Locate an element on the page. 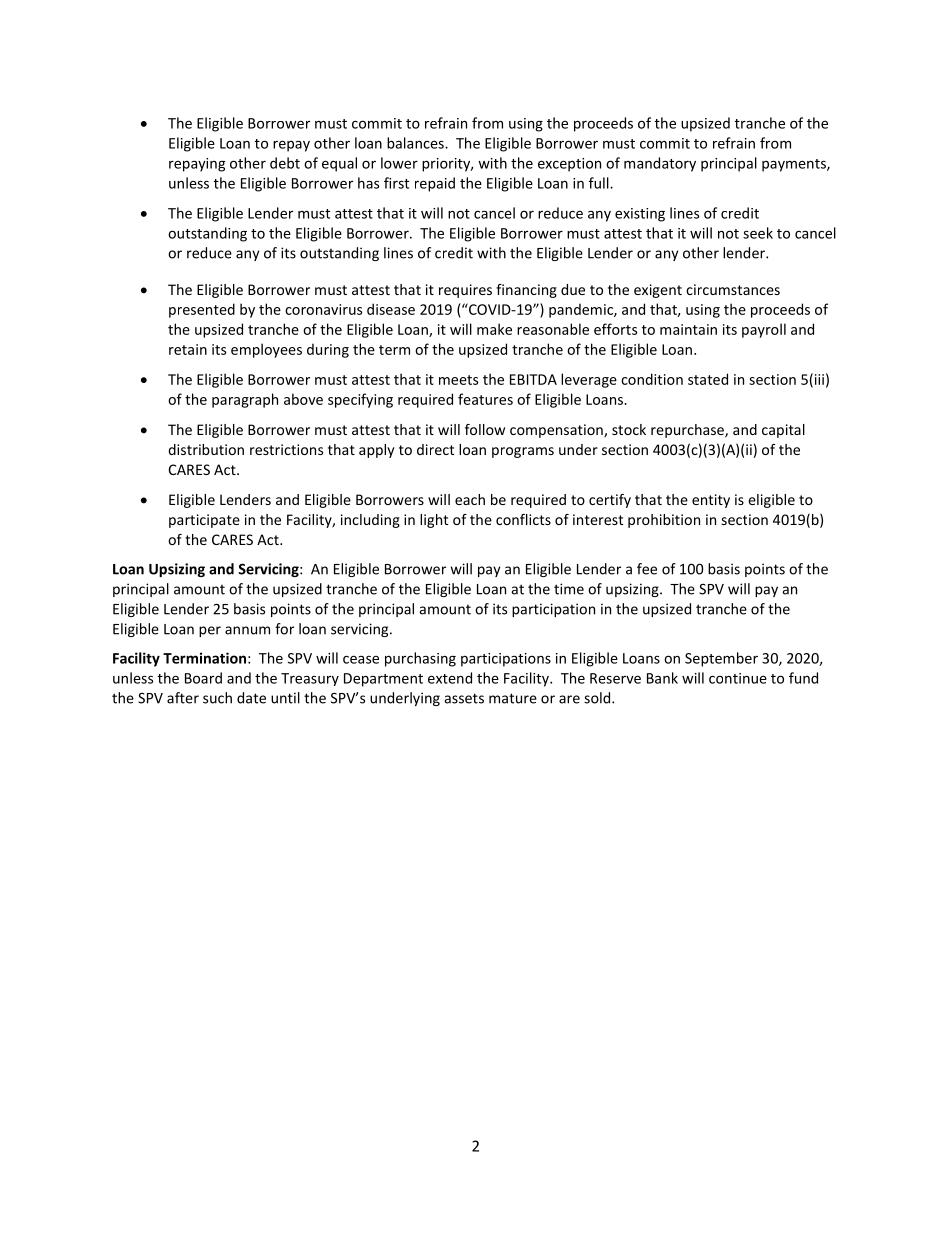  exception is located at coordinates (569, 165).
